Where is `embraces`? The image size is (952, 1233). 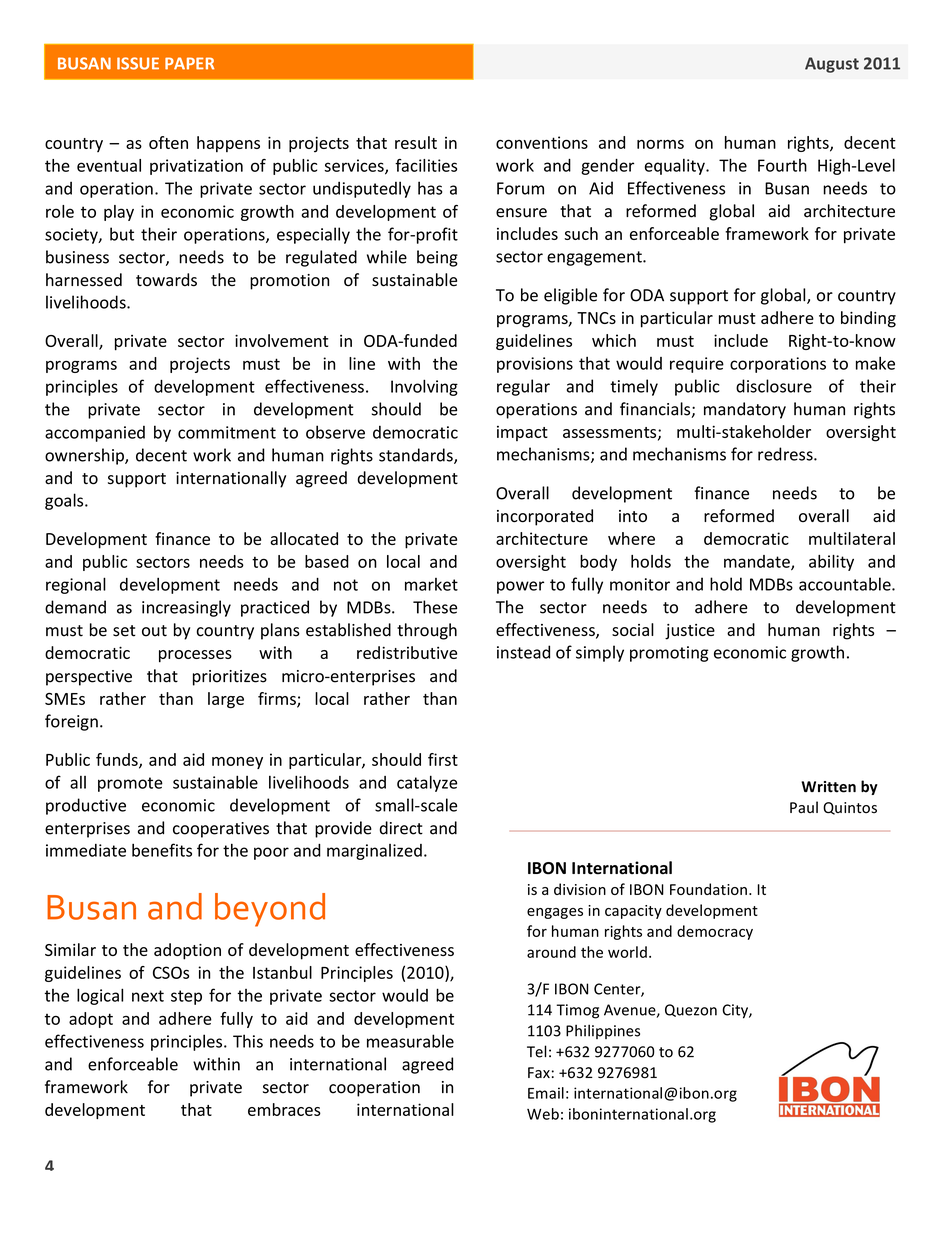
embraces is located at coordinates (284, 1109).
